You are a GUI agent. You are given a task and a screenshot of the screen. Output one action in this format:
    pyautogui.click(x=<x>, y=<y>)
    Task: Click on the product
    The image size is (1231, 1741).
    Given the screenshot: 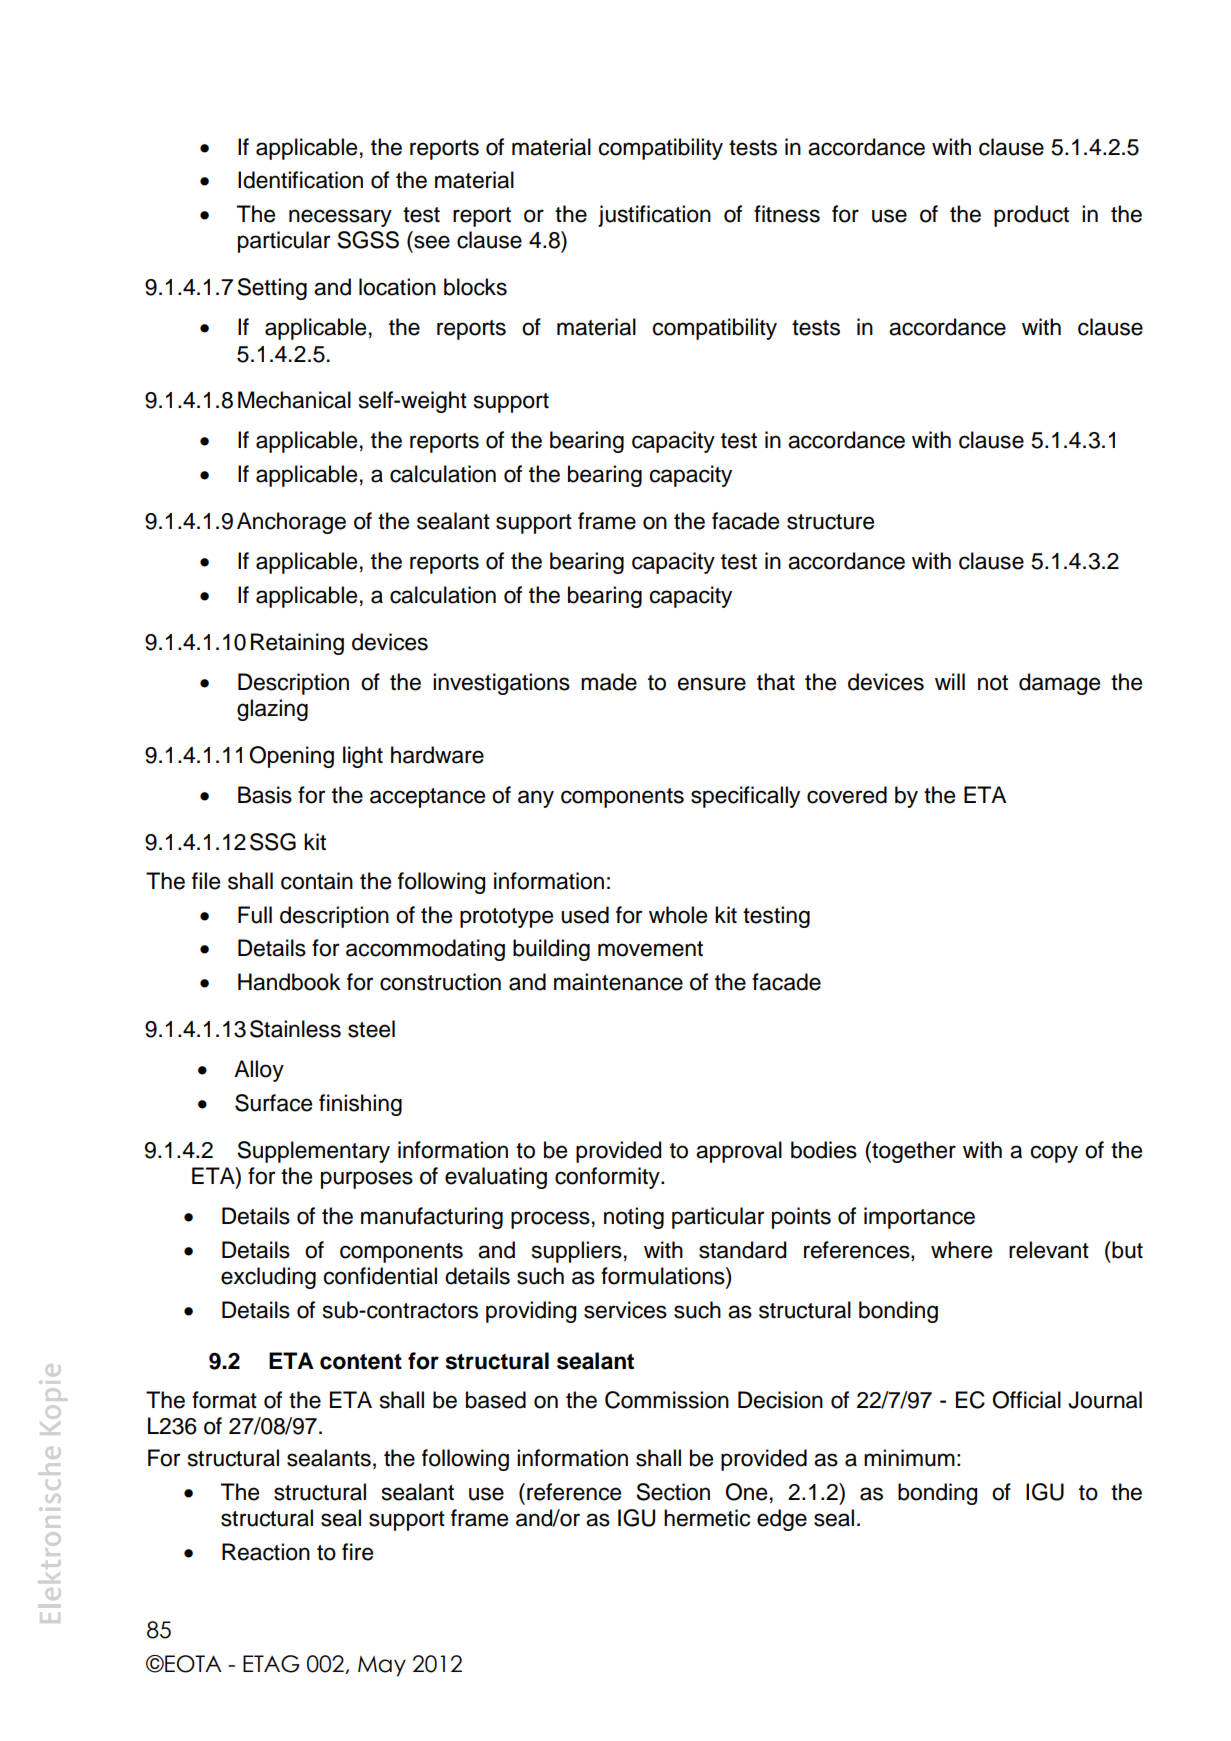 What is the action you would take?
    pyautogui.click(x=1031, y=216)
